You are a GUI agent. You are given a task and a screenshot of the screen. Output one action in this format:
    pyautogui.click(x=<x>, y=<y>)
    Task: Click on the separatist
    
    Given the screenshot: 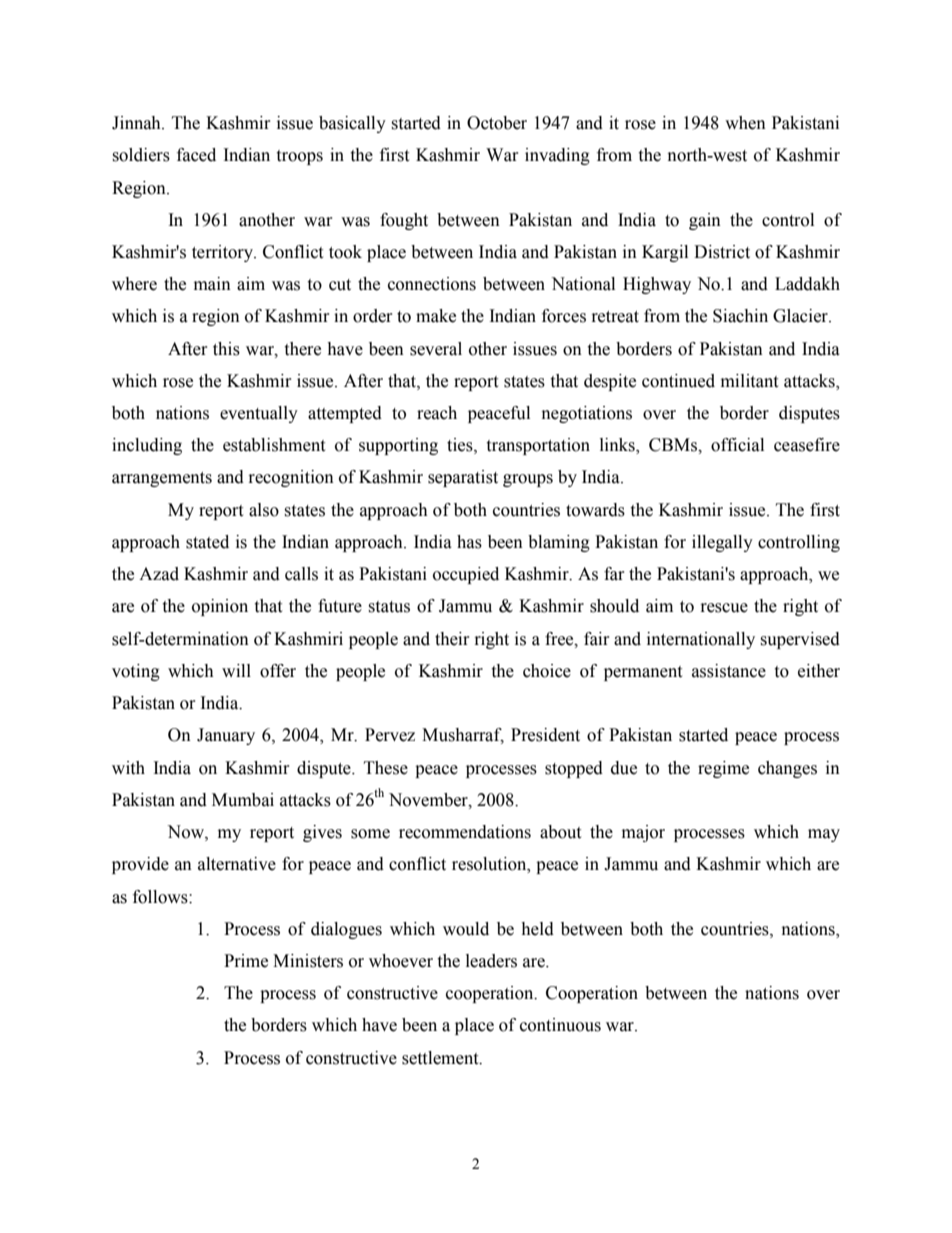 What is the action you would take?
    pyautogui.click(x=463, y=478)
